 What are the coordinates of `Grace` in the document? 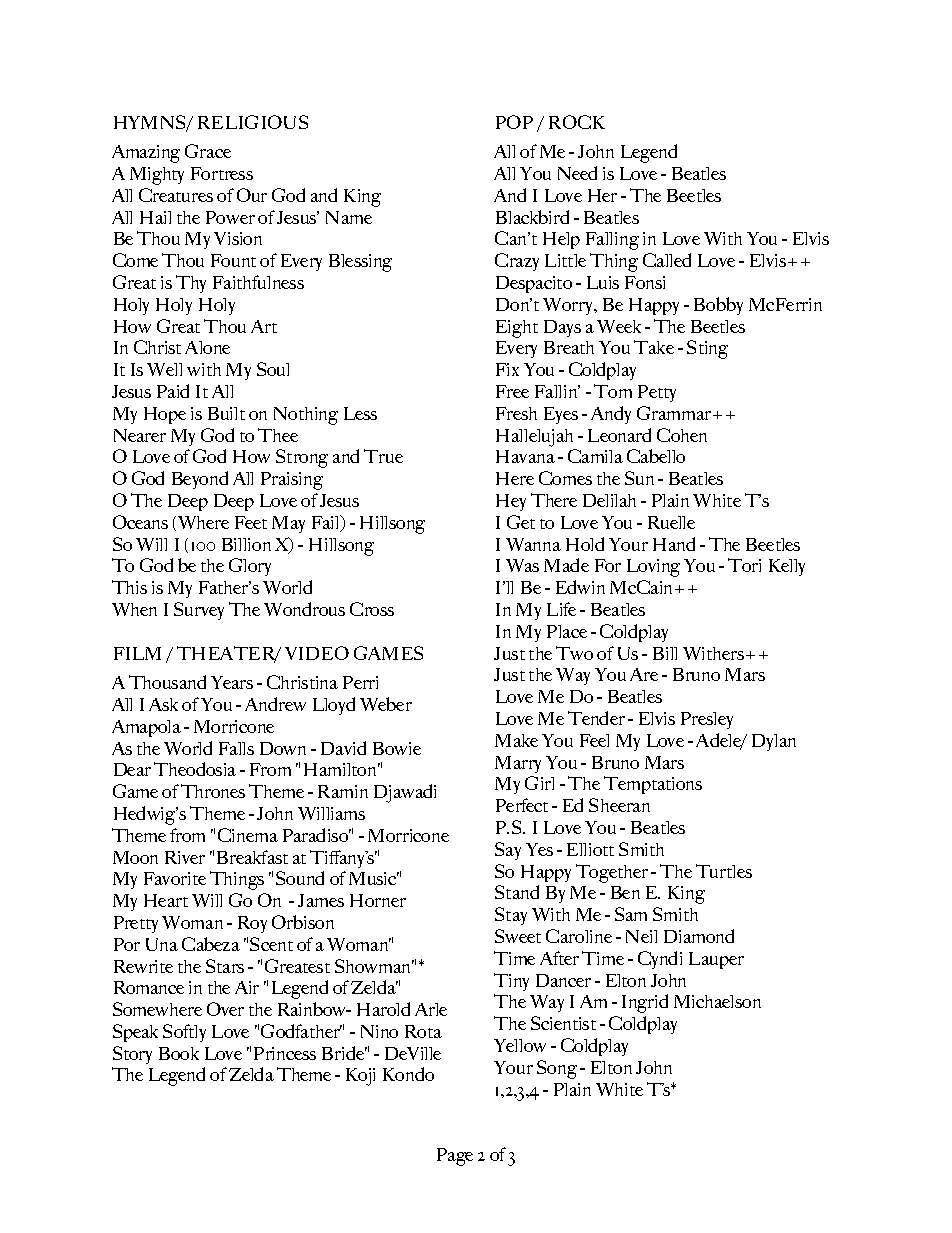 It's located at (208, 151).
